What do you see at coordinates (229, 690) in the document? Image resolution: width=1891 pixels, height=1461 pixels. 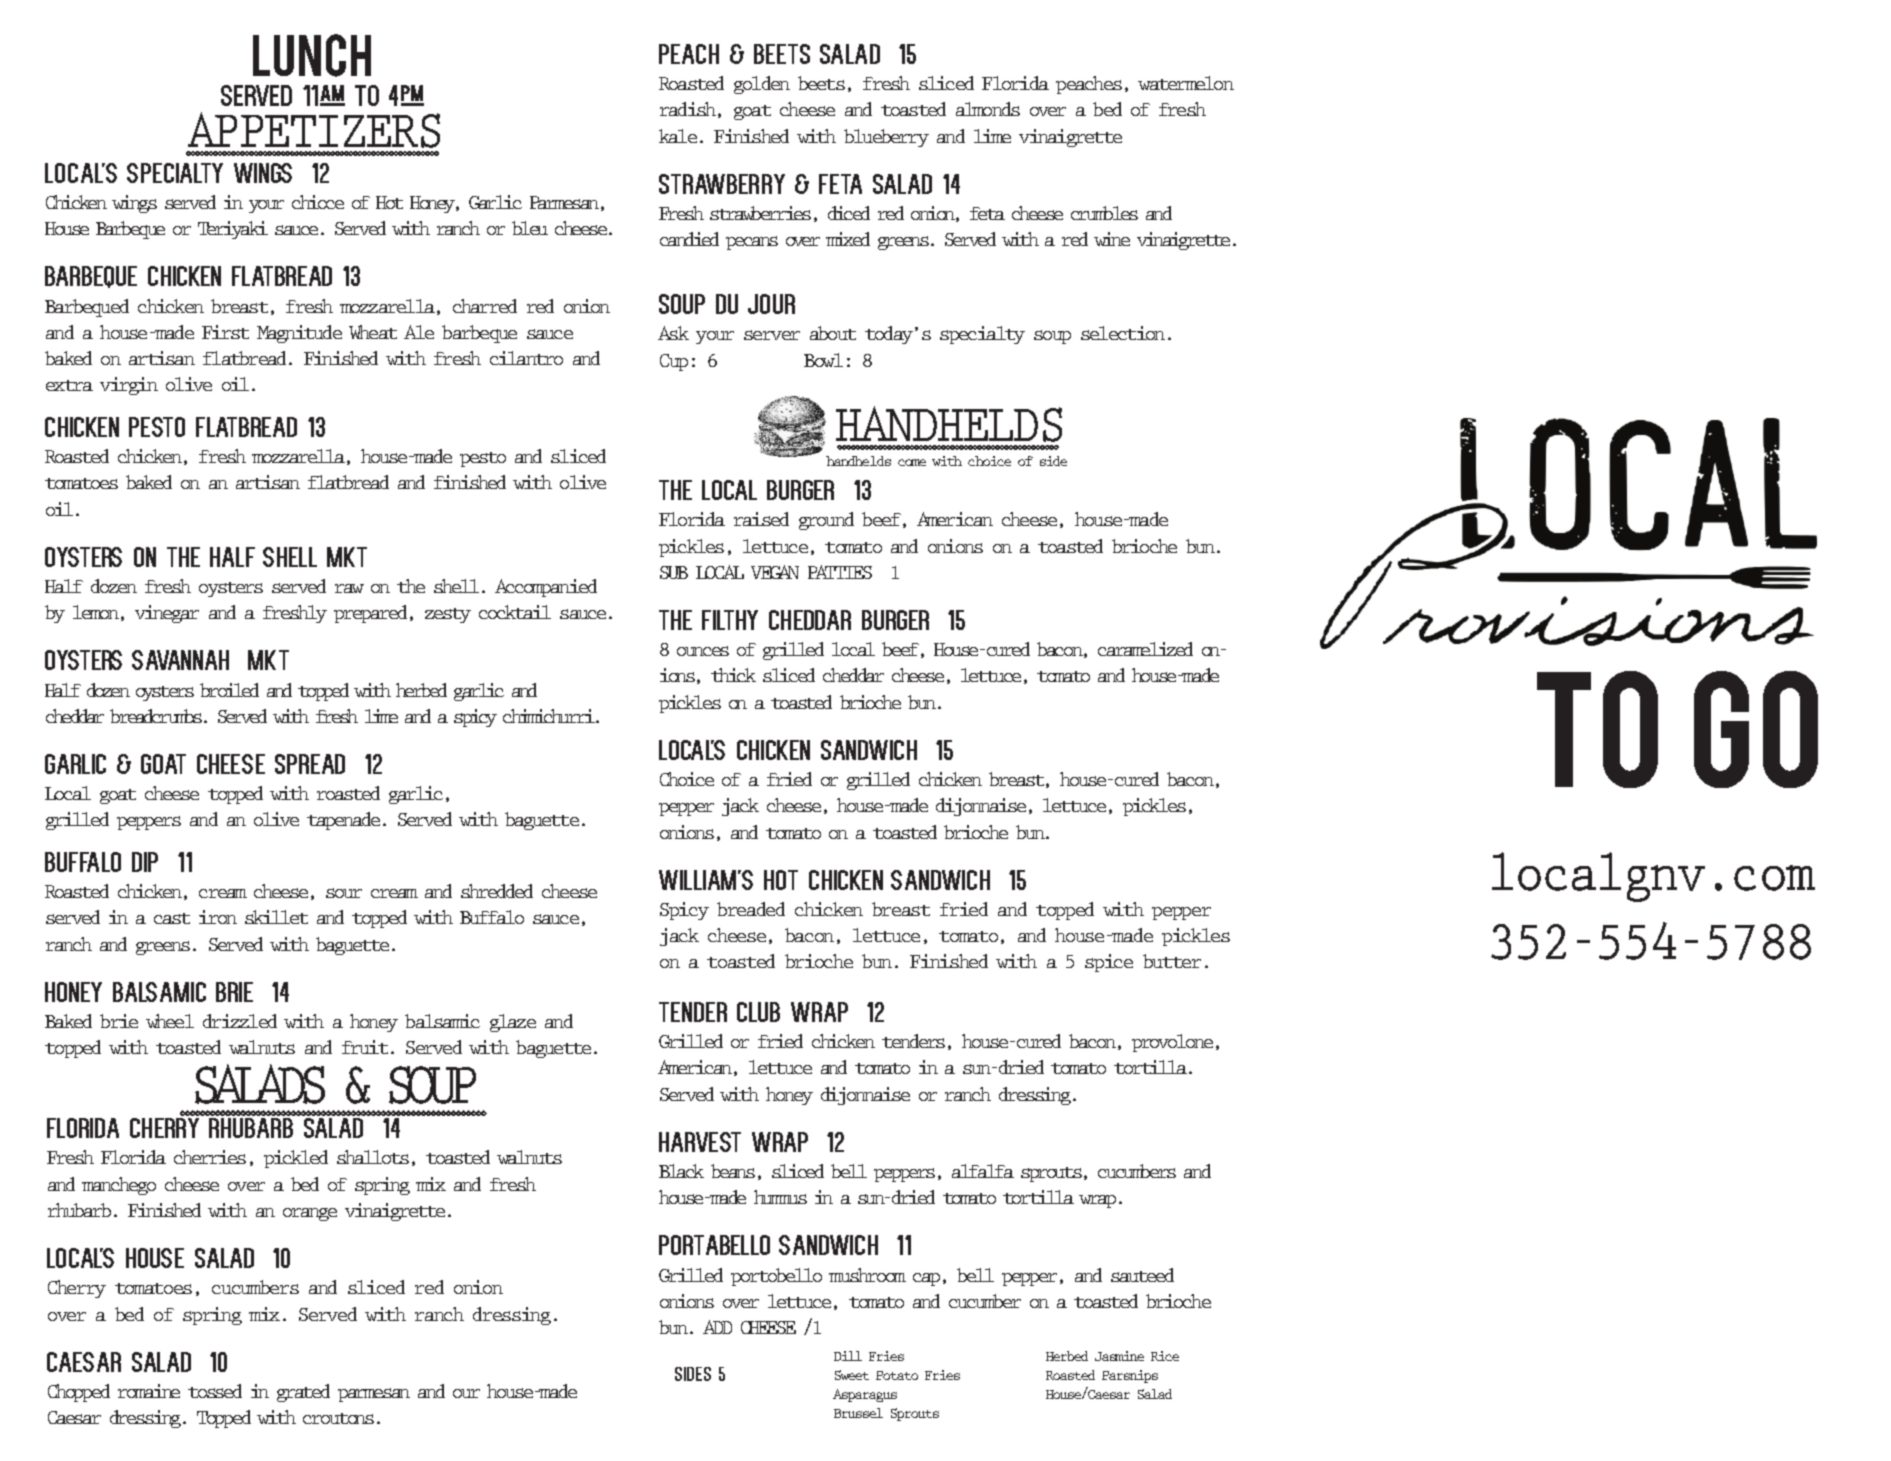 I see `broiled` at bounding box center [229, 690].
